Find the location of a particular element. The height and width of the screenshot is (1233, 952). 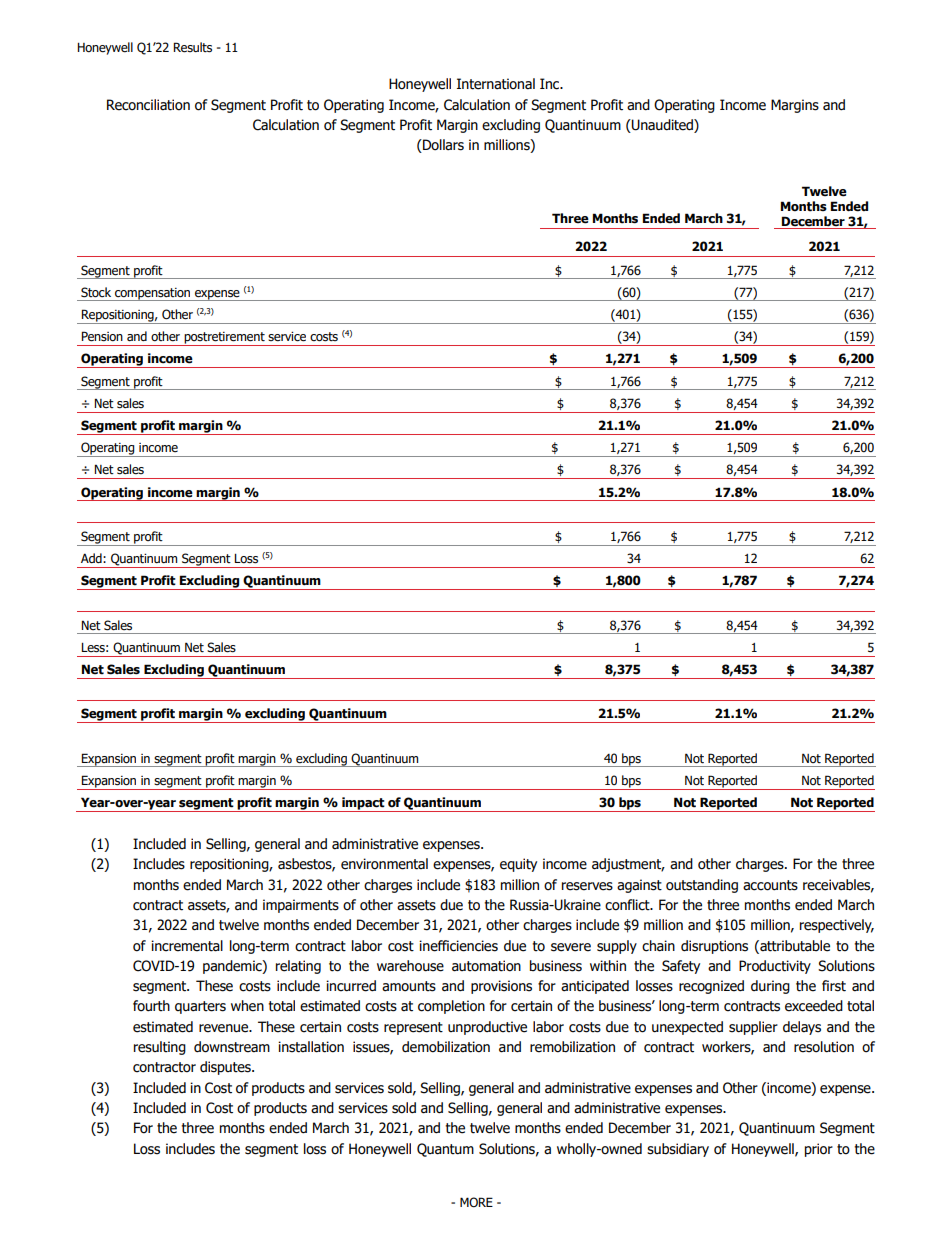

Dollars is located at coordinates (442, 146).
